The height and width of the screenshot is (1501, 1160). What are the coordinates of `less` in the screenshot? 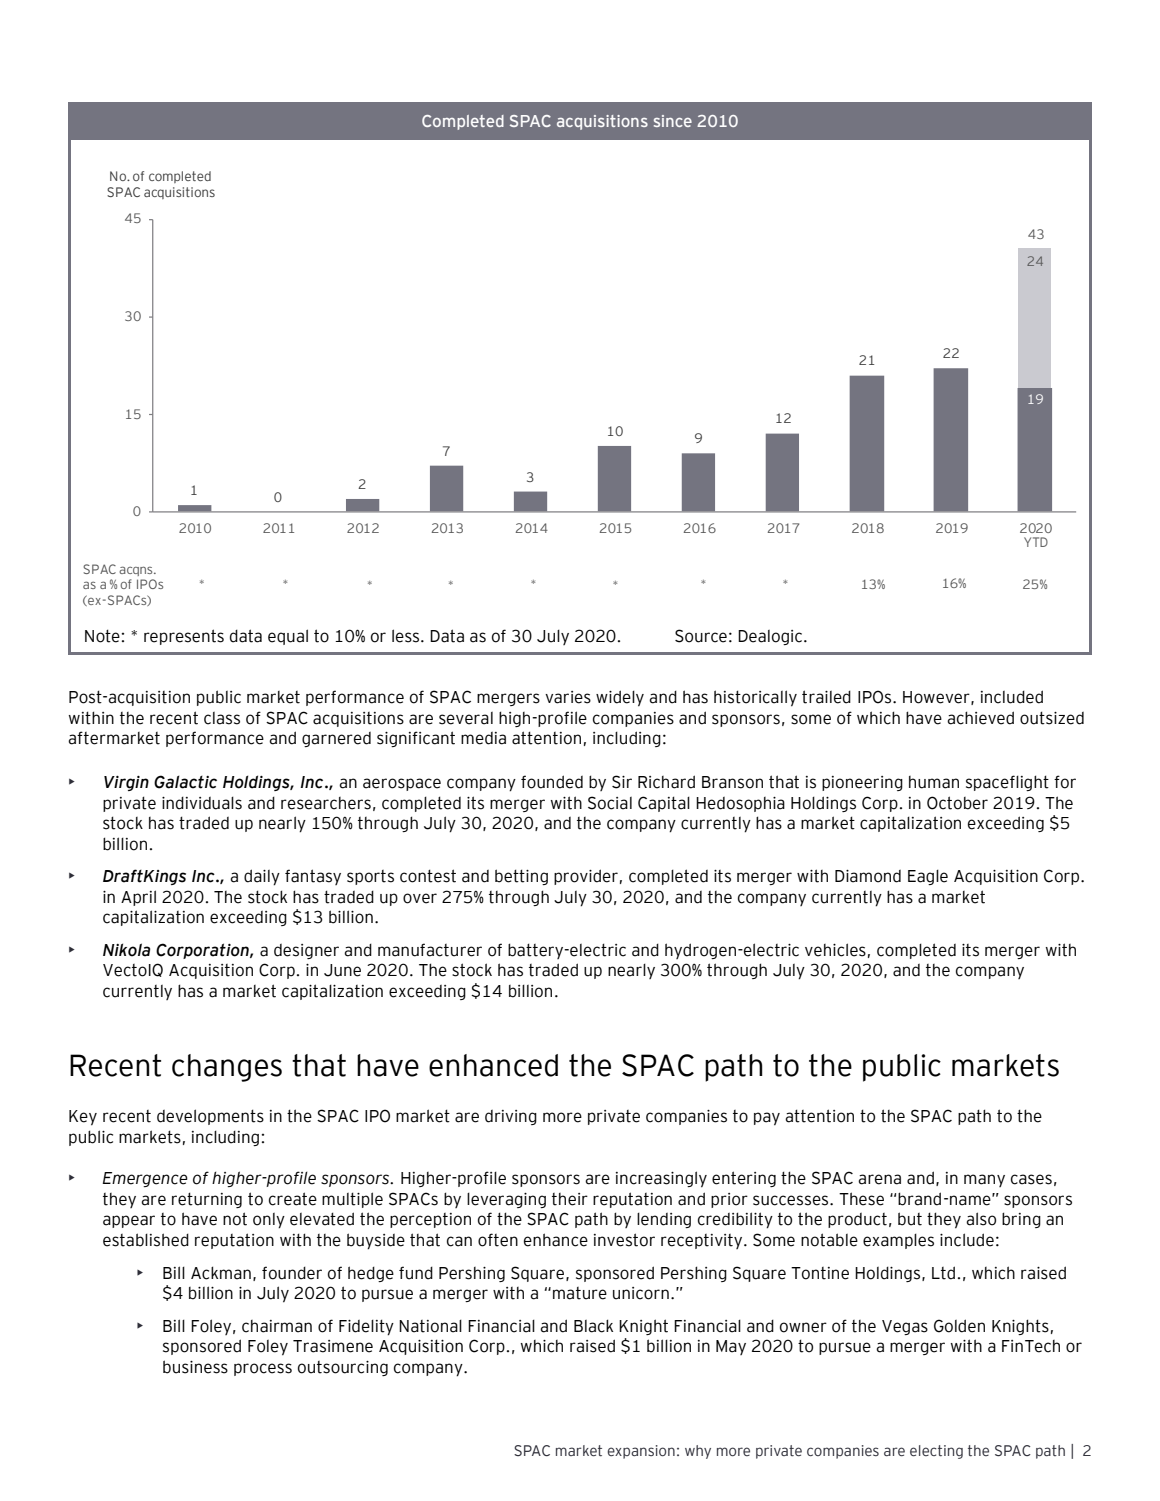 It's located at (407, 636).
